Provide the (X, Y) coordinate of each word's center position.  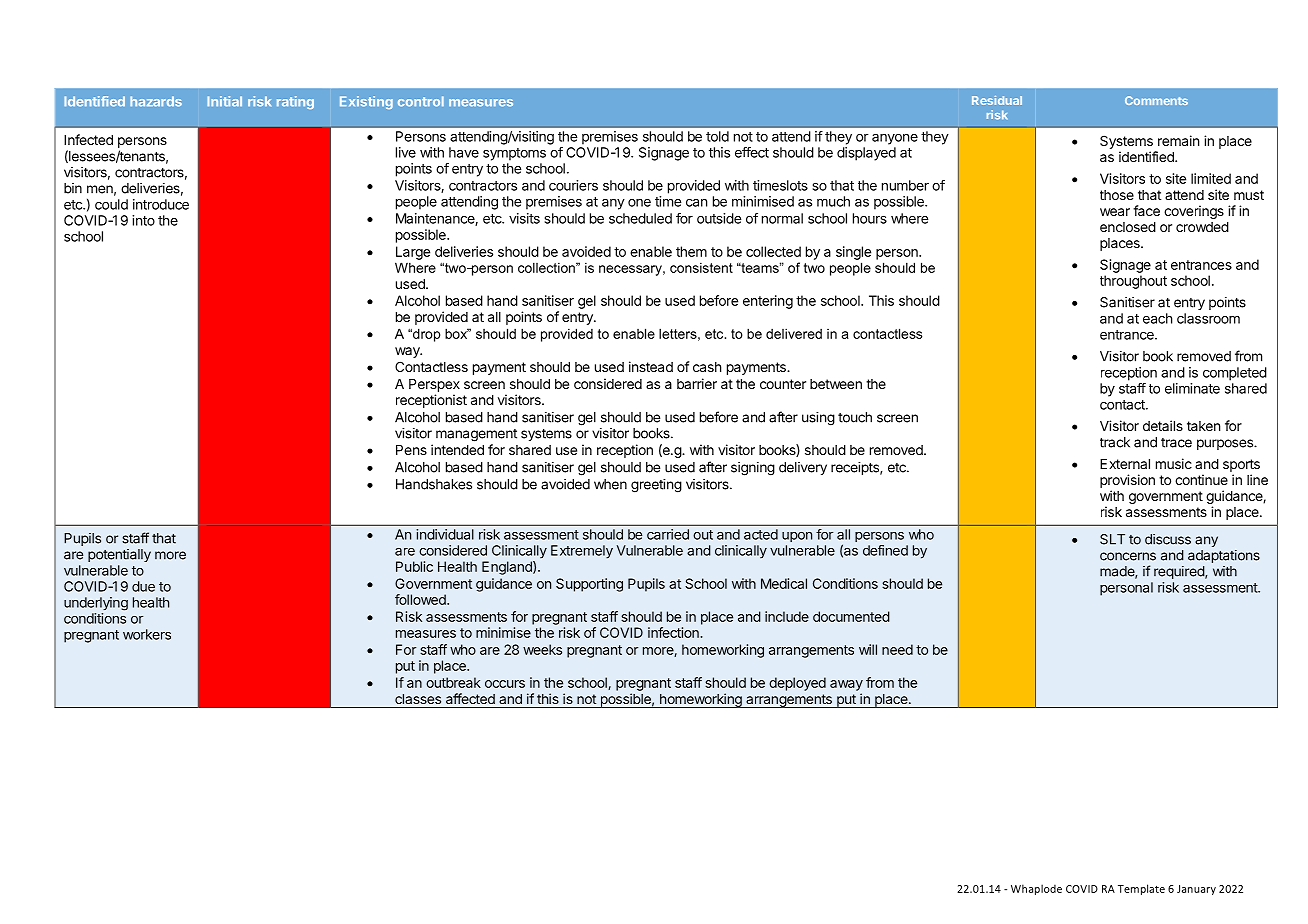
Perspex (434, 385)
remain (1178, 140)
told (717, 136)
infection (674, 632)
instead (651, 366)
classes (418, 699)
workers (147, 634)
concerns (1128, 556)
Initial (224, 101)
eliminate (1192, 388)
